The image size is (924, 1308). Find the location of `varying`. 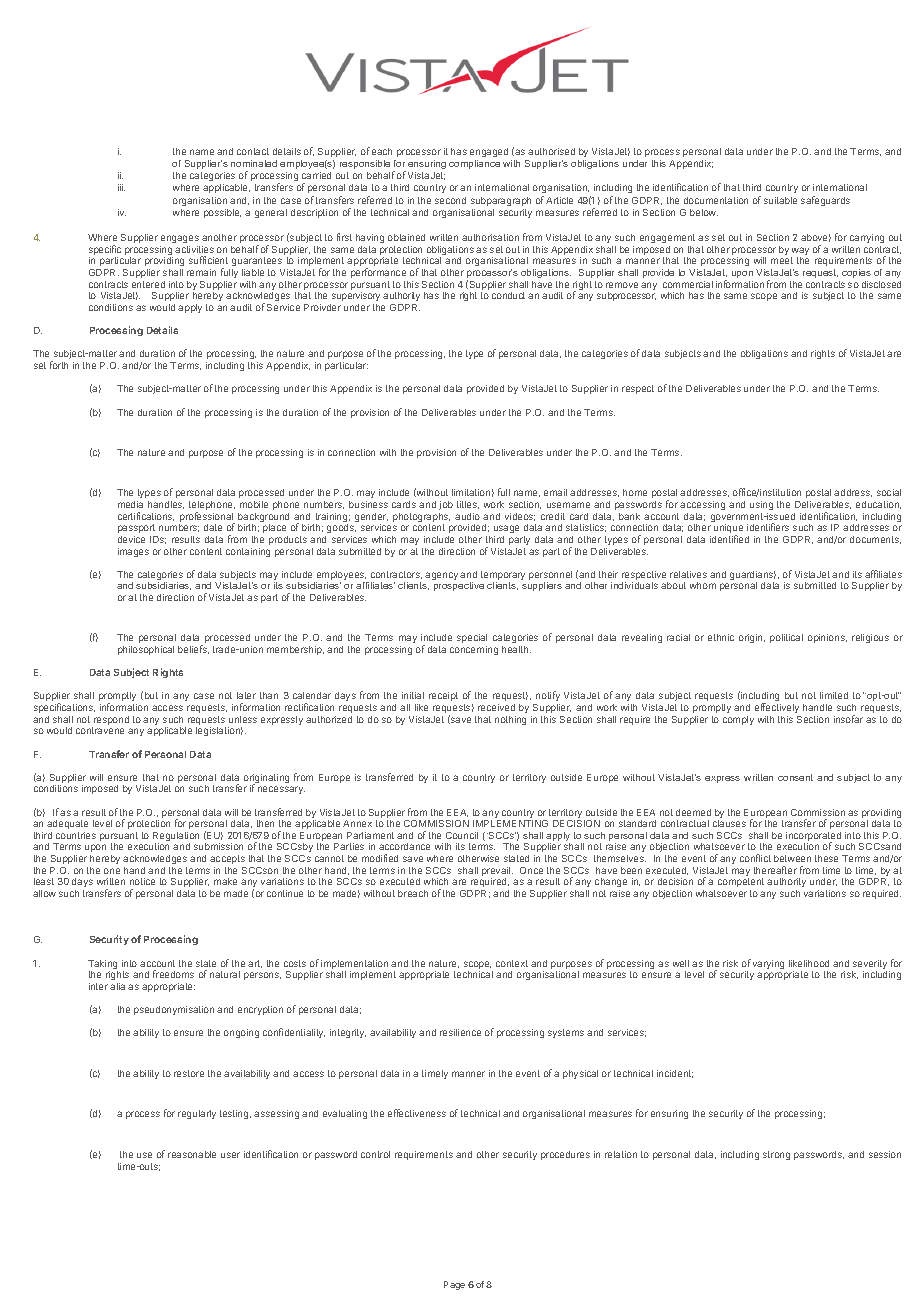

varying is located at coordinates (768, 964).
